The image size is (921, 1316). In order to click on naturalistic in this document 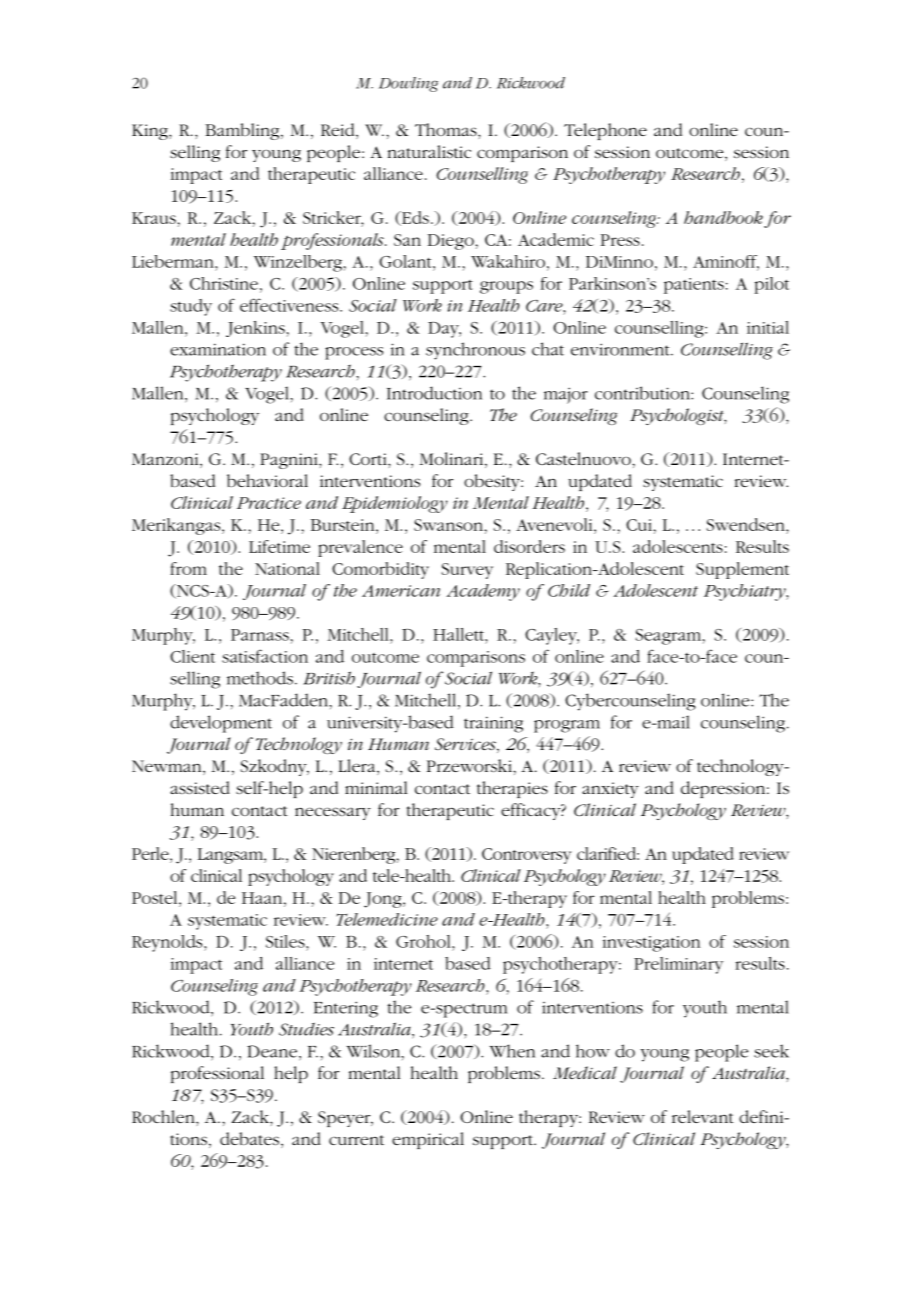, I will do `click(429, 151)`.
